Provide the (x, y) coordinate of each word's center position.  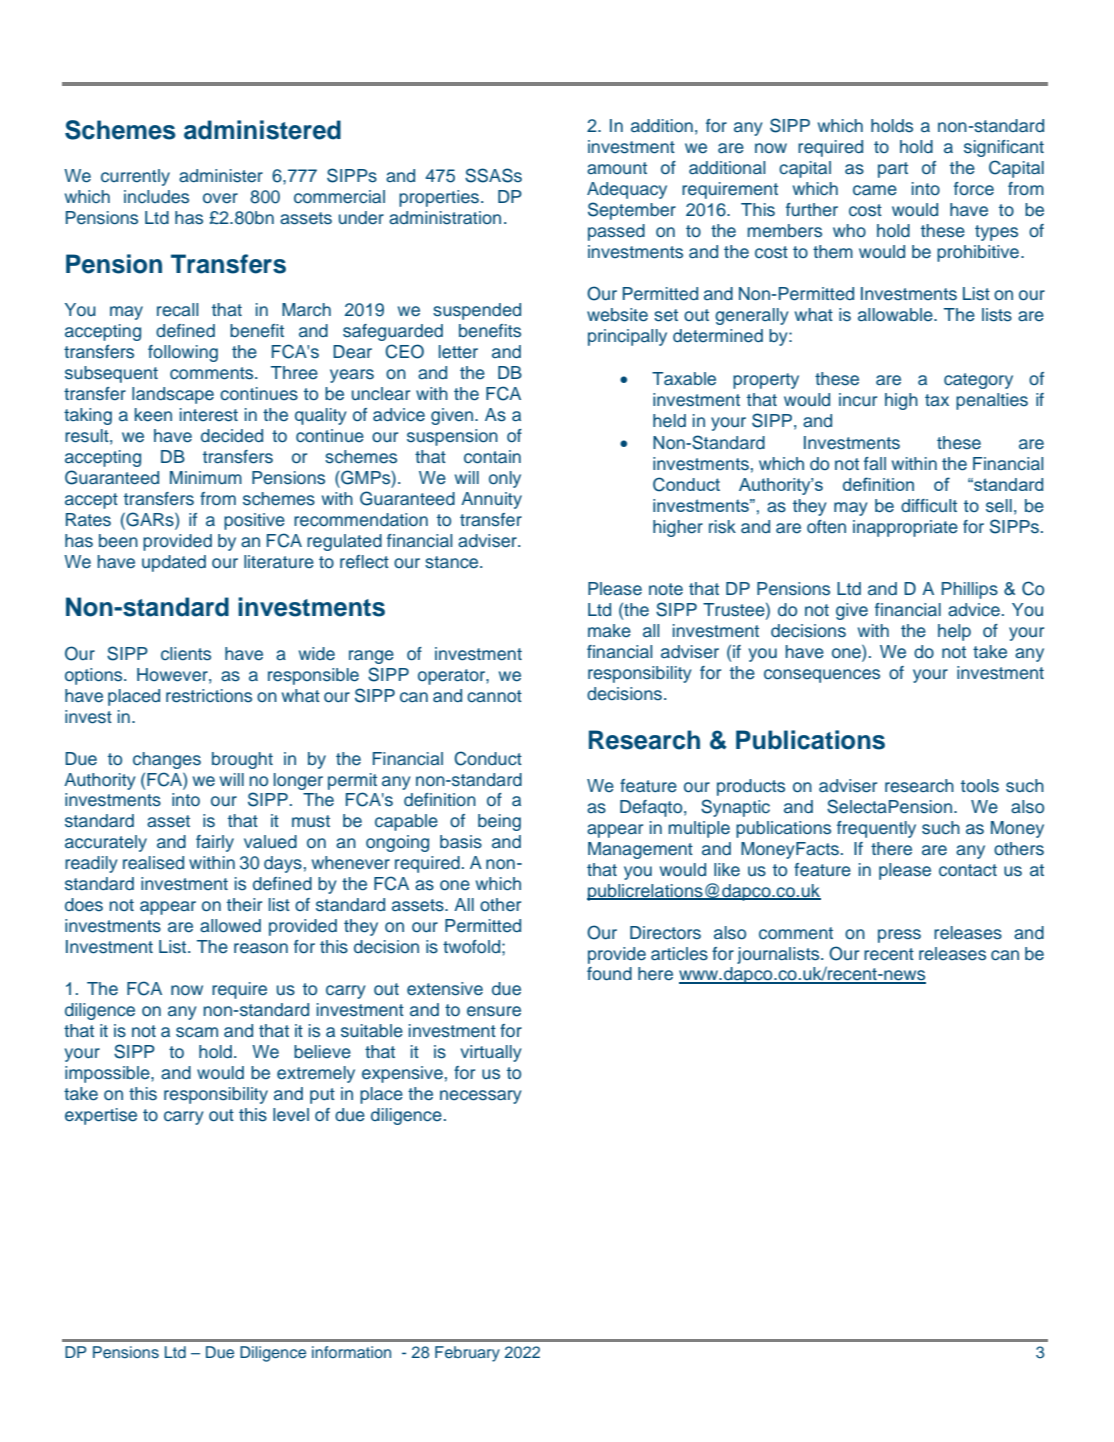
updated (174, 563)
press (899, 936)
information (351, 1352)
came (875, 190)
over (220, 198)
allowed (230, 926)
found (609, 974)
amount (617, 168)
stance (453, 562)
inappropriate (905, 528)
